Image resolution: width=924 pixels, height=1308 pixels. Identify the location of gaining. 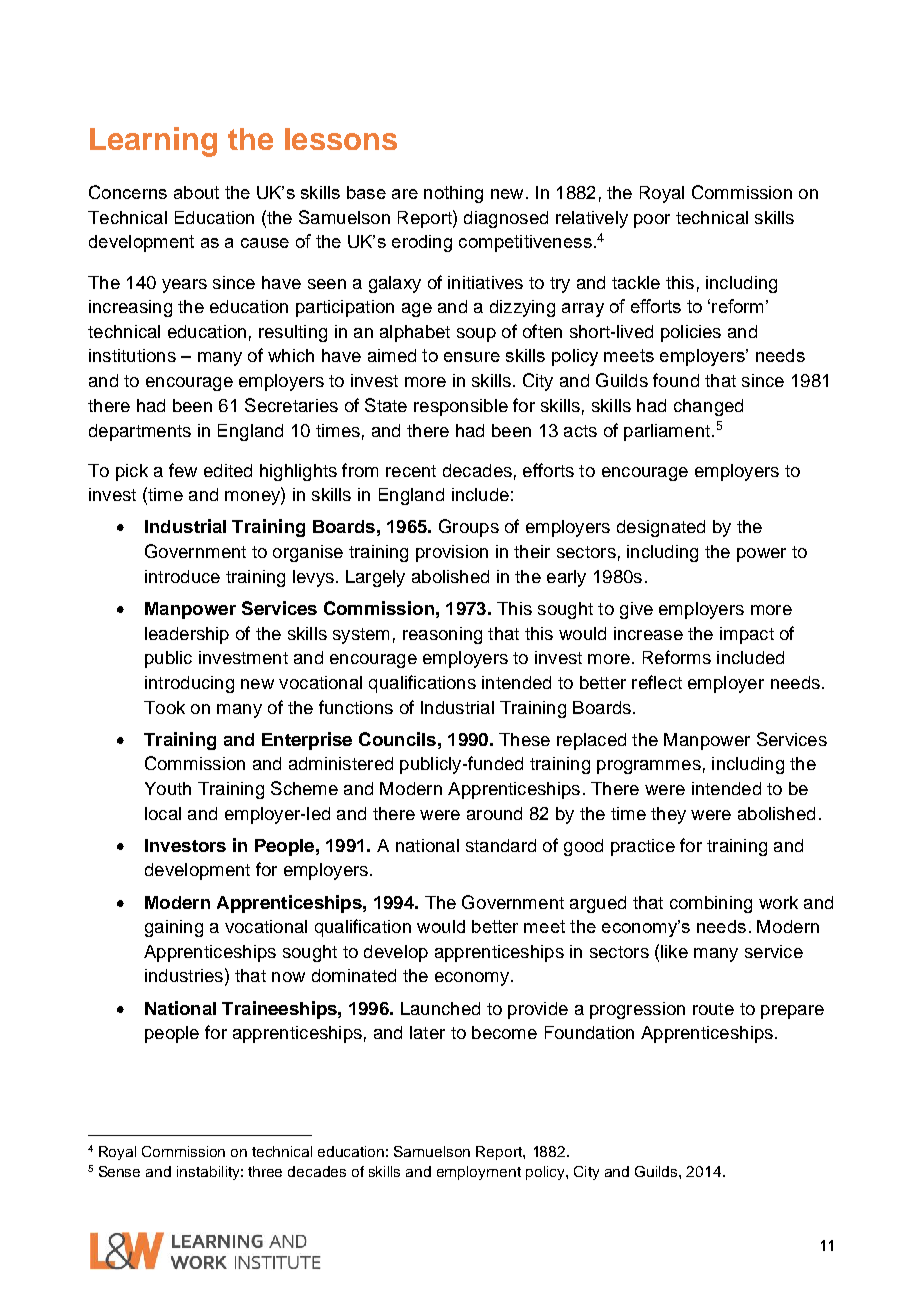
(174, 928).
